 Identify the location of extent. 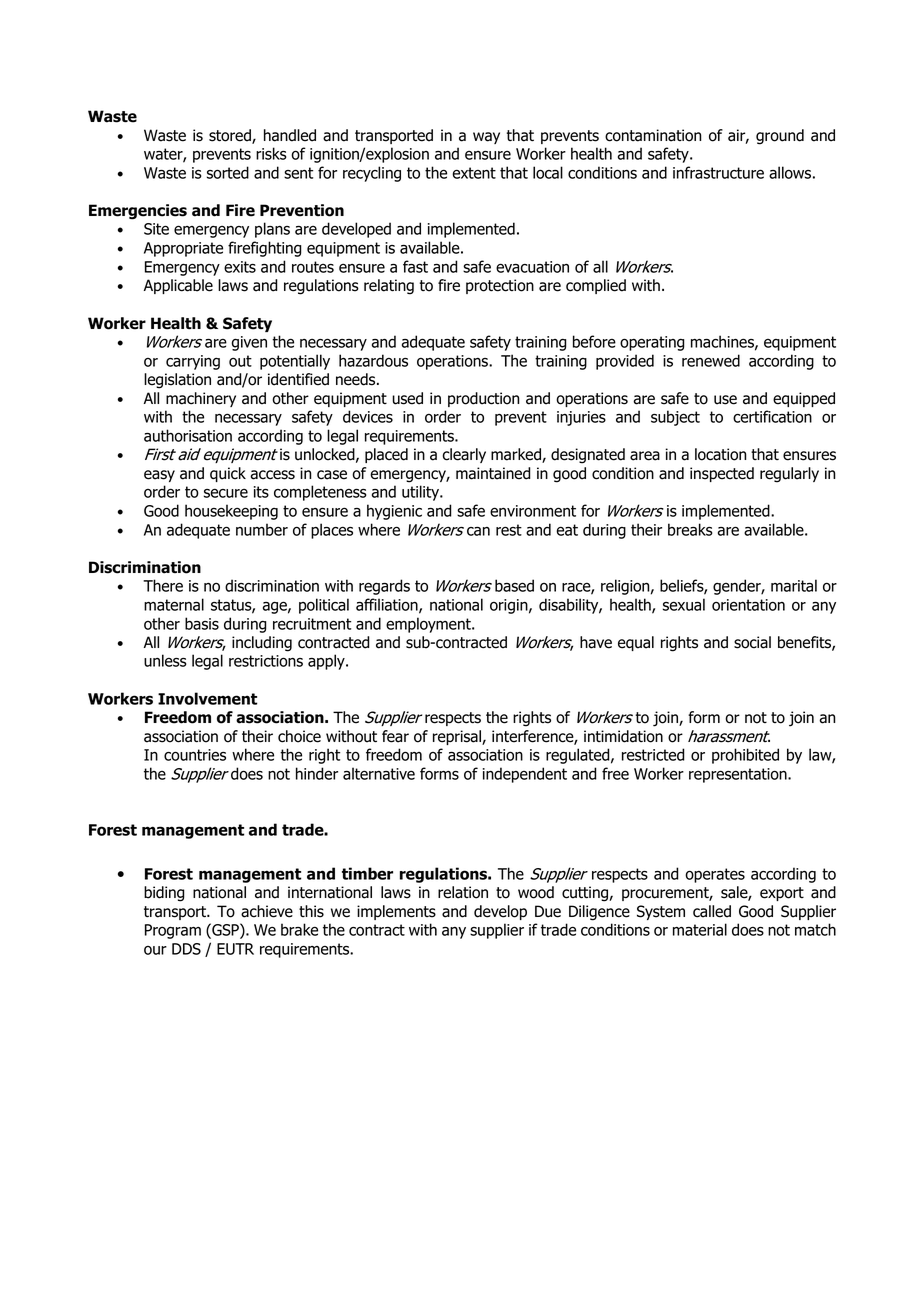
(474, 173).
